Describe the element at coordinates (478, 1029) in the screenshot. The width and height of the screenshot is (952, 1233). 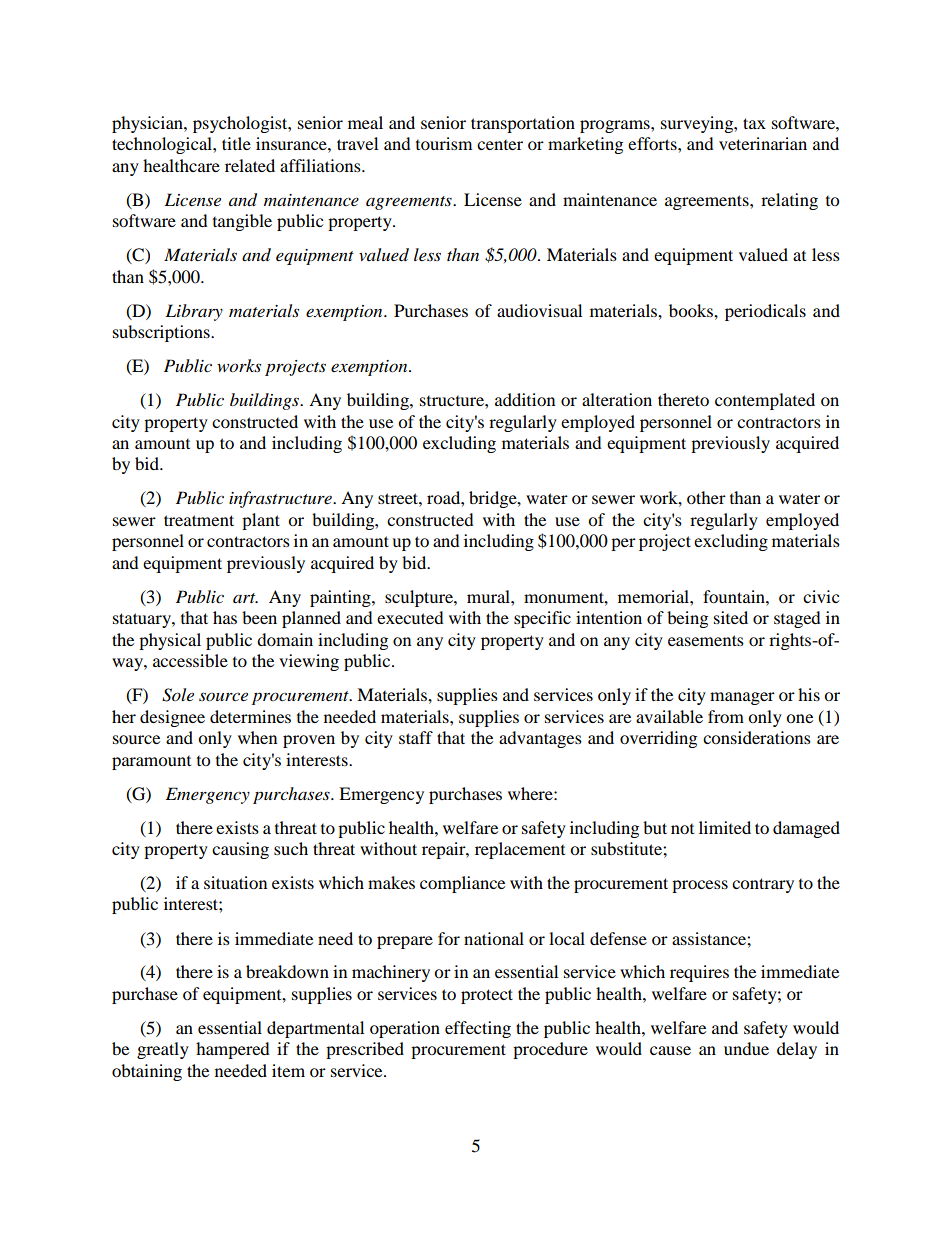
I see `effecting` at that location.
